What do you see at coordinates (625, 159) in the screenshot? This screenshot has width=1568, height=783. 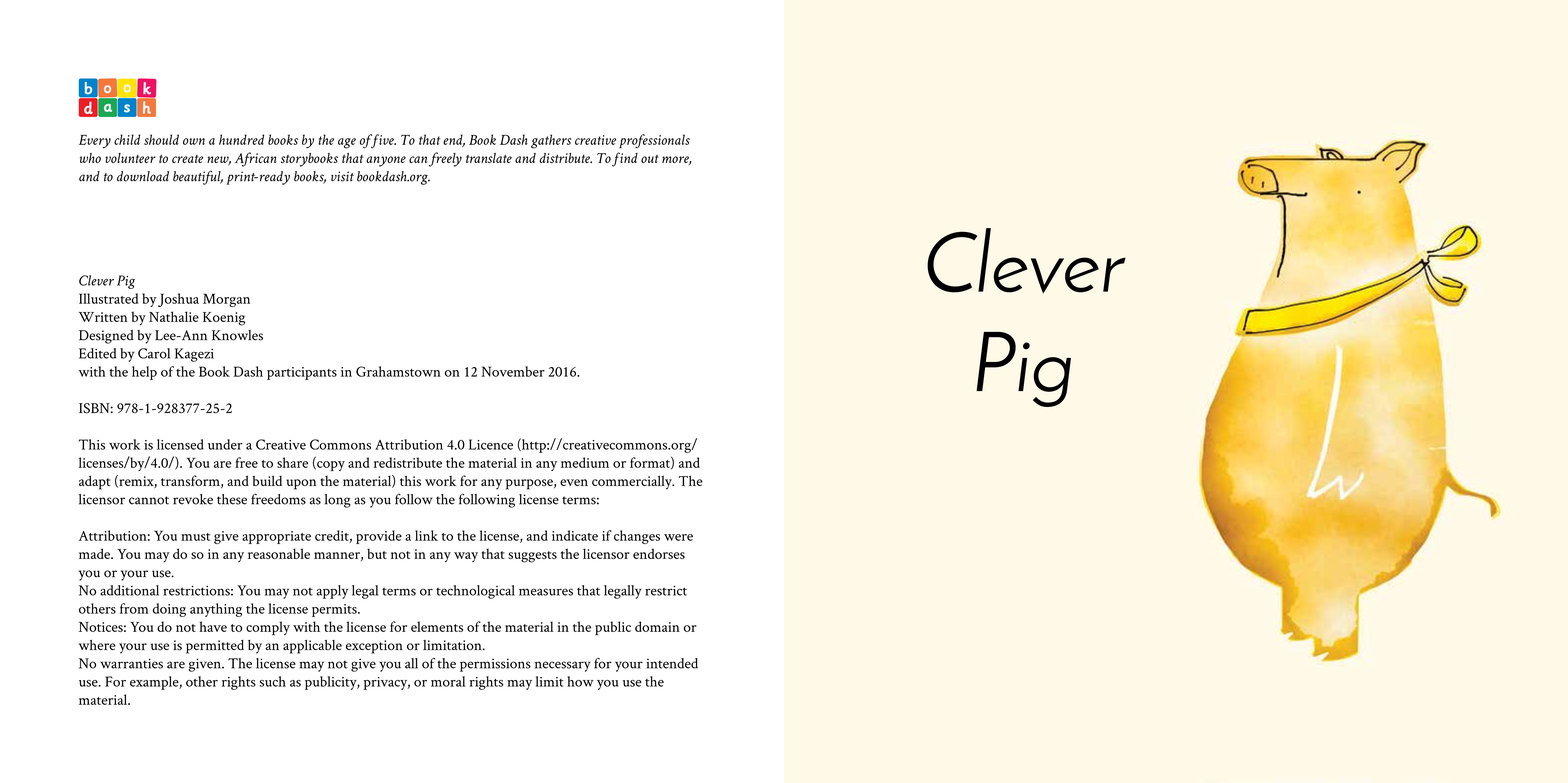 I see `find` at bounding box center [625, 159].
